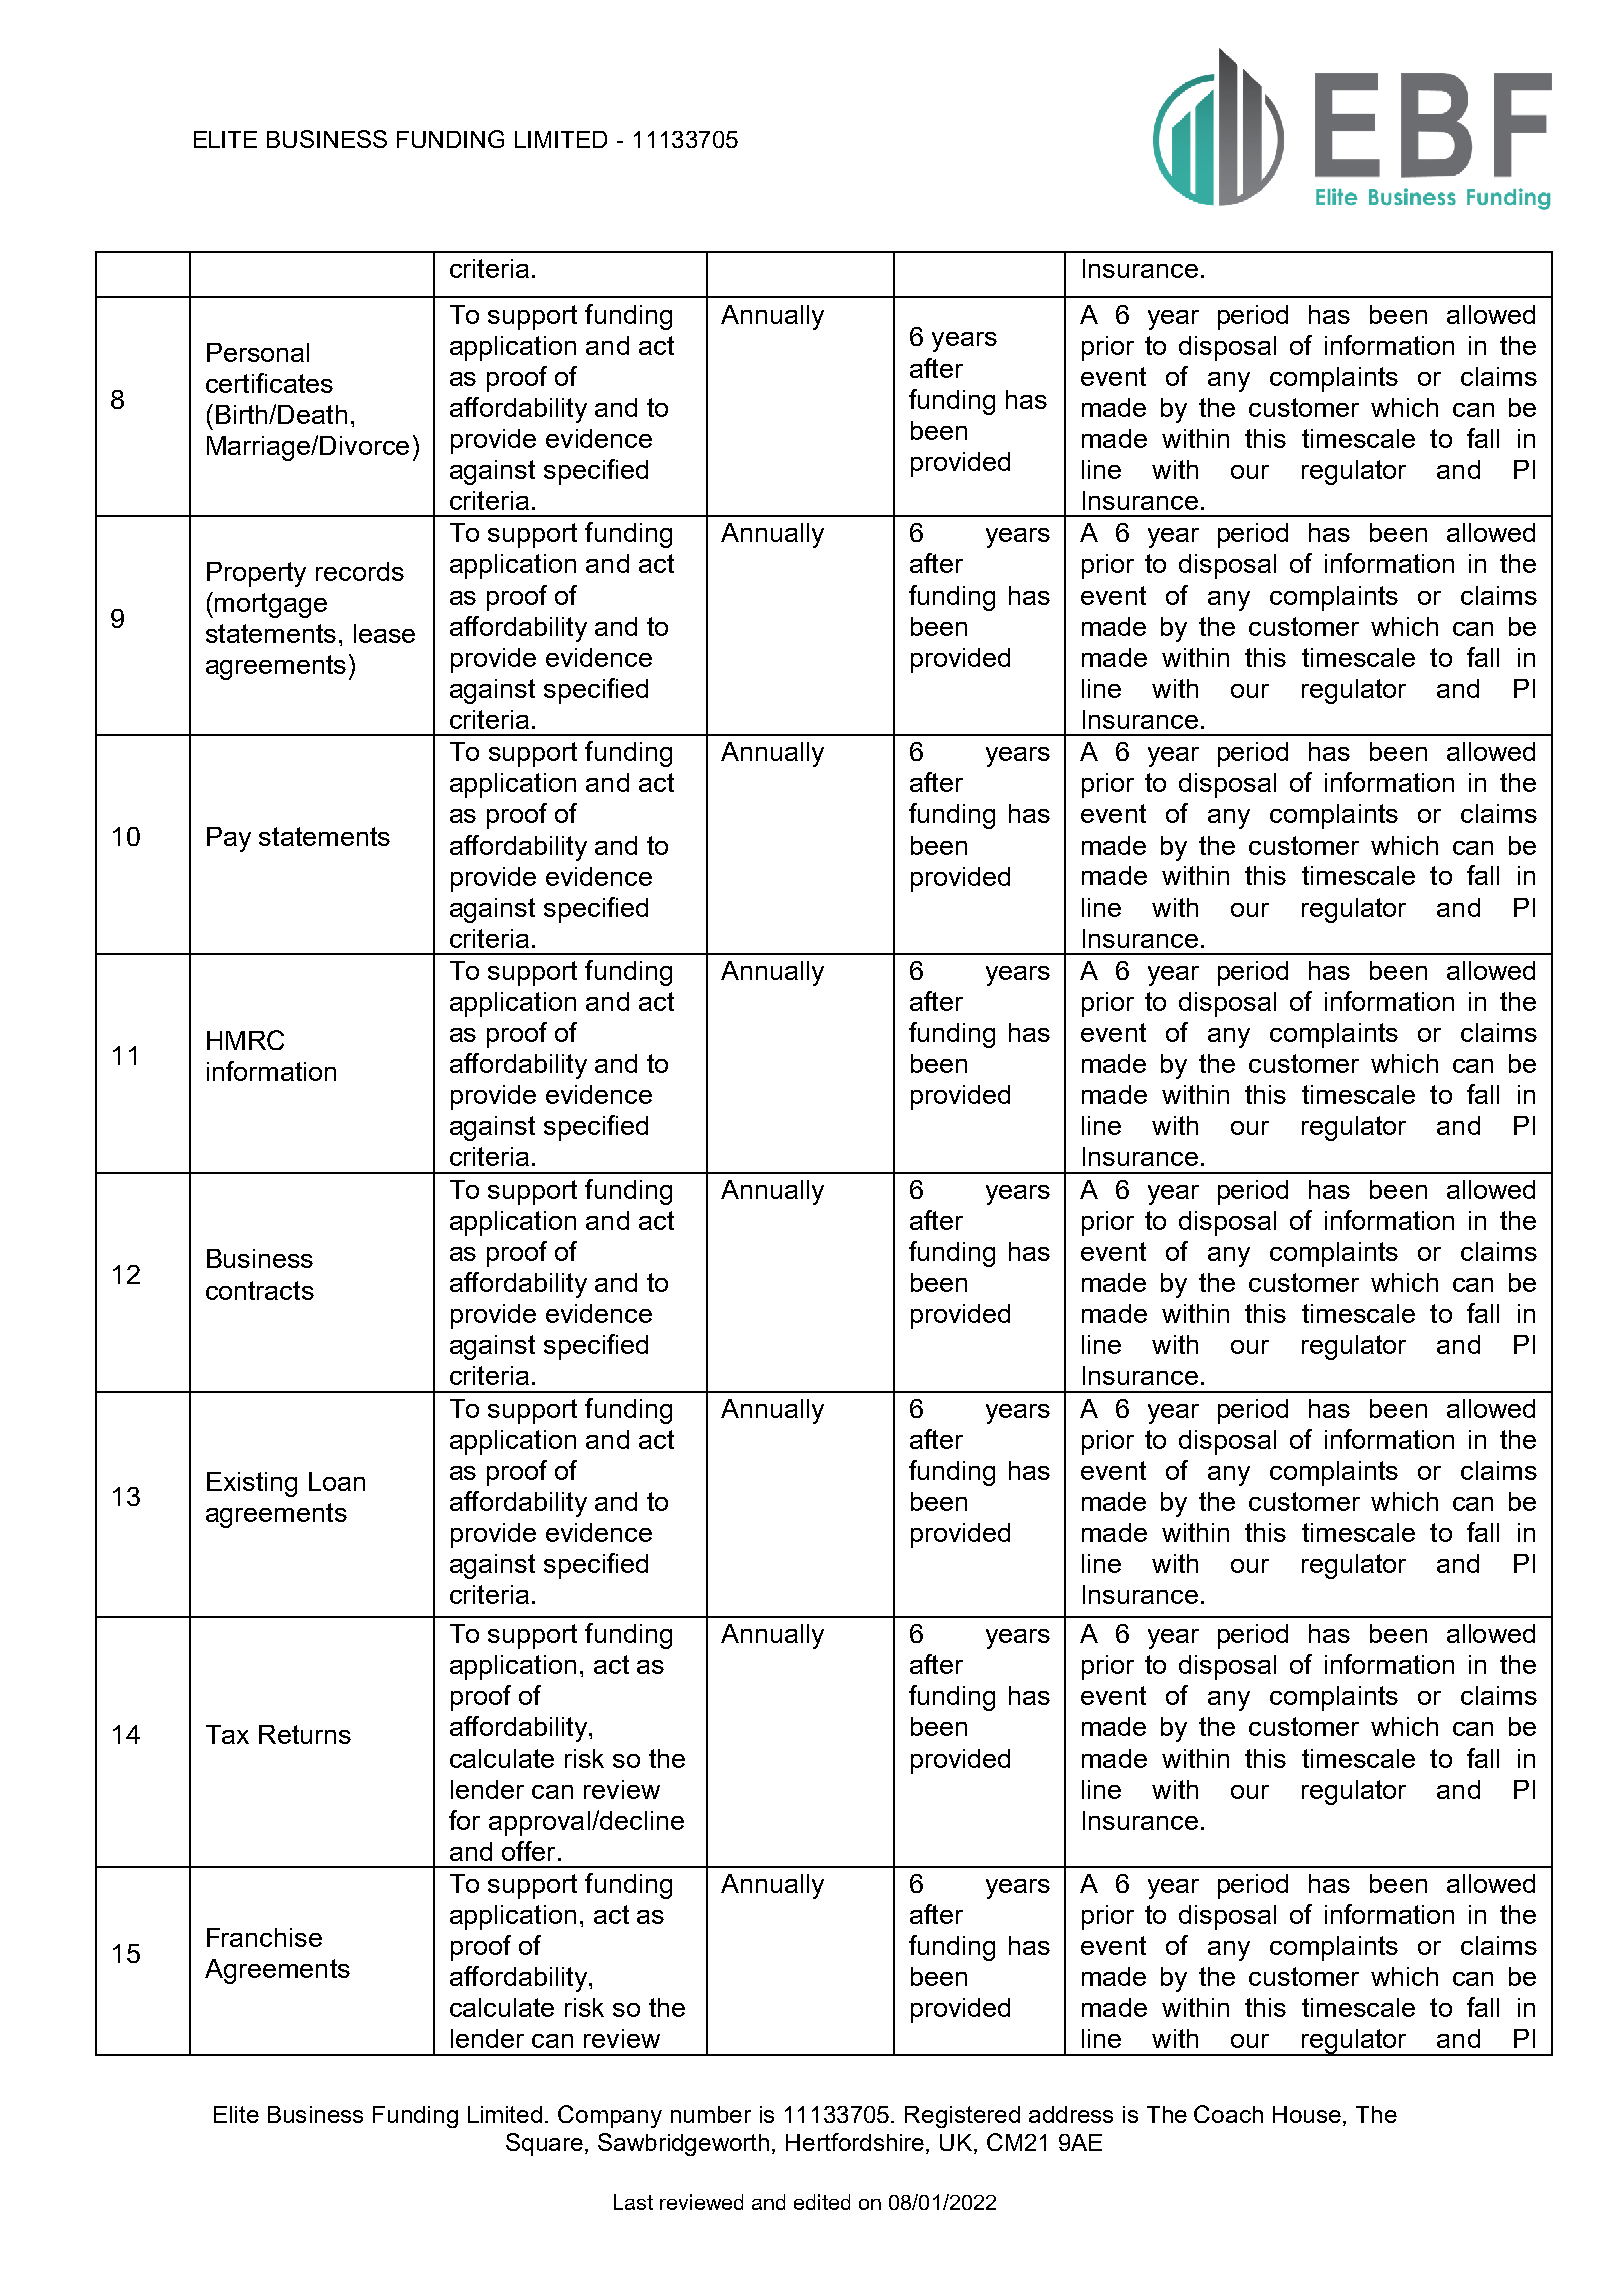  I want to click on contracts, so click(260, 1290).
